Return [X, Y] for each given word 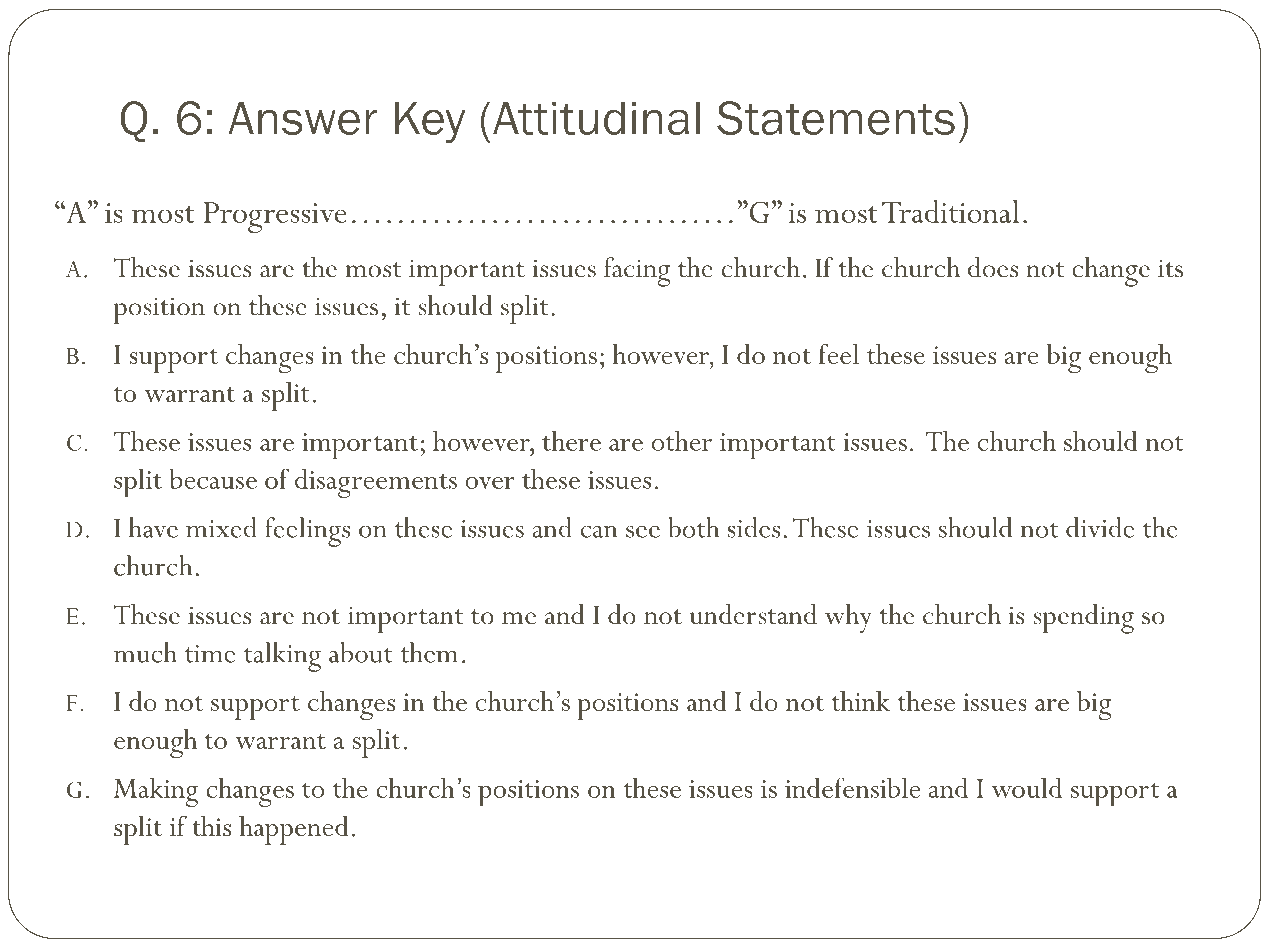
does [993, 267]
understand [753, 614]
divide [1100, 527]
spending [1083, 619]
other [682, 440]
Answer [303, 118]
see [643, 531]
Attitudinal [596, 118]
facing [637, 272]
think [861, 701]
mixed [221, 527]
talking [282, 657]
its [1170, 268]
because [213, 478]
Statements [836, 118]
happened [294, 830]
